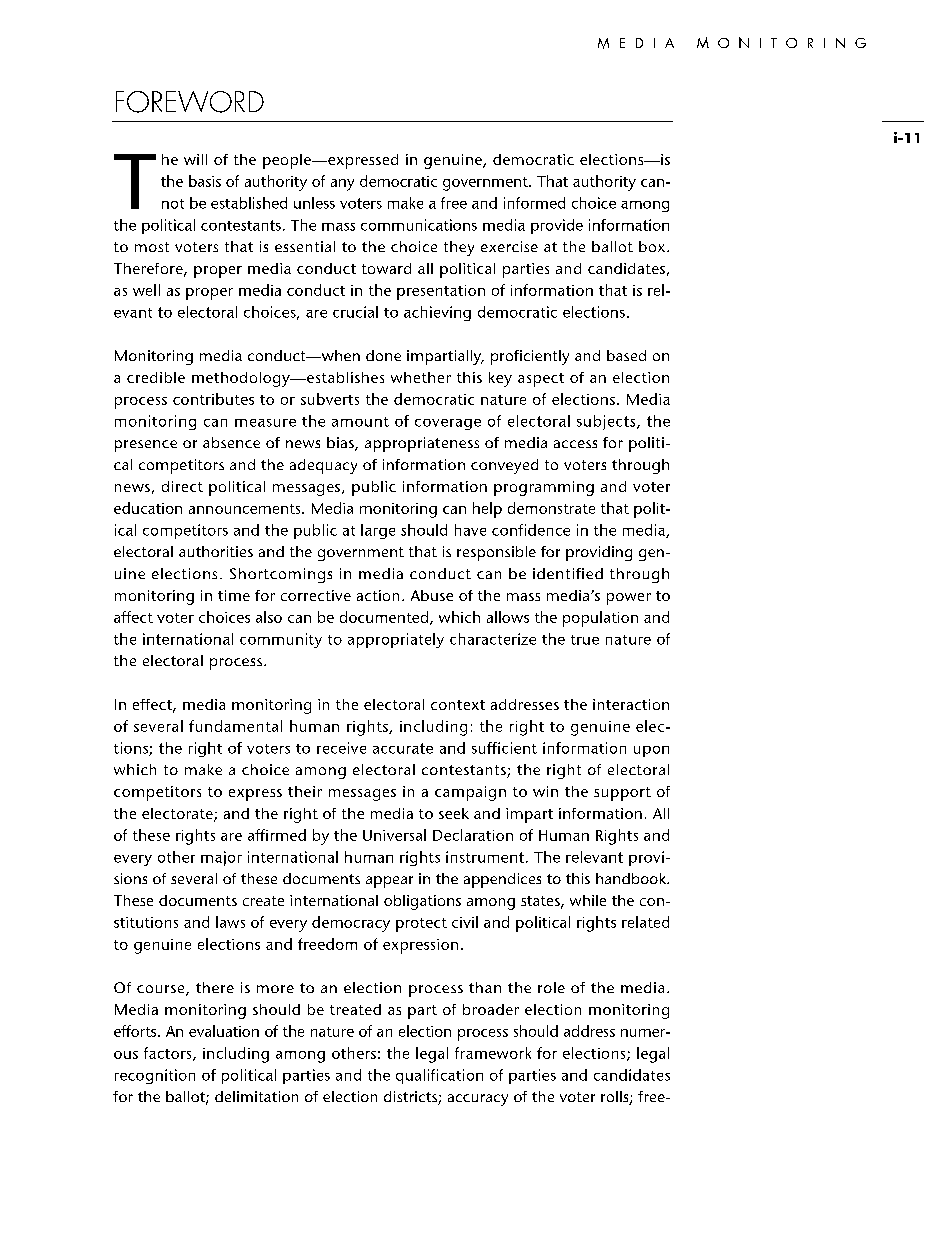 The image size is (952, 1233). Describe the element at coordinates (342, 185) in the document. I see `any` at that location.
